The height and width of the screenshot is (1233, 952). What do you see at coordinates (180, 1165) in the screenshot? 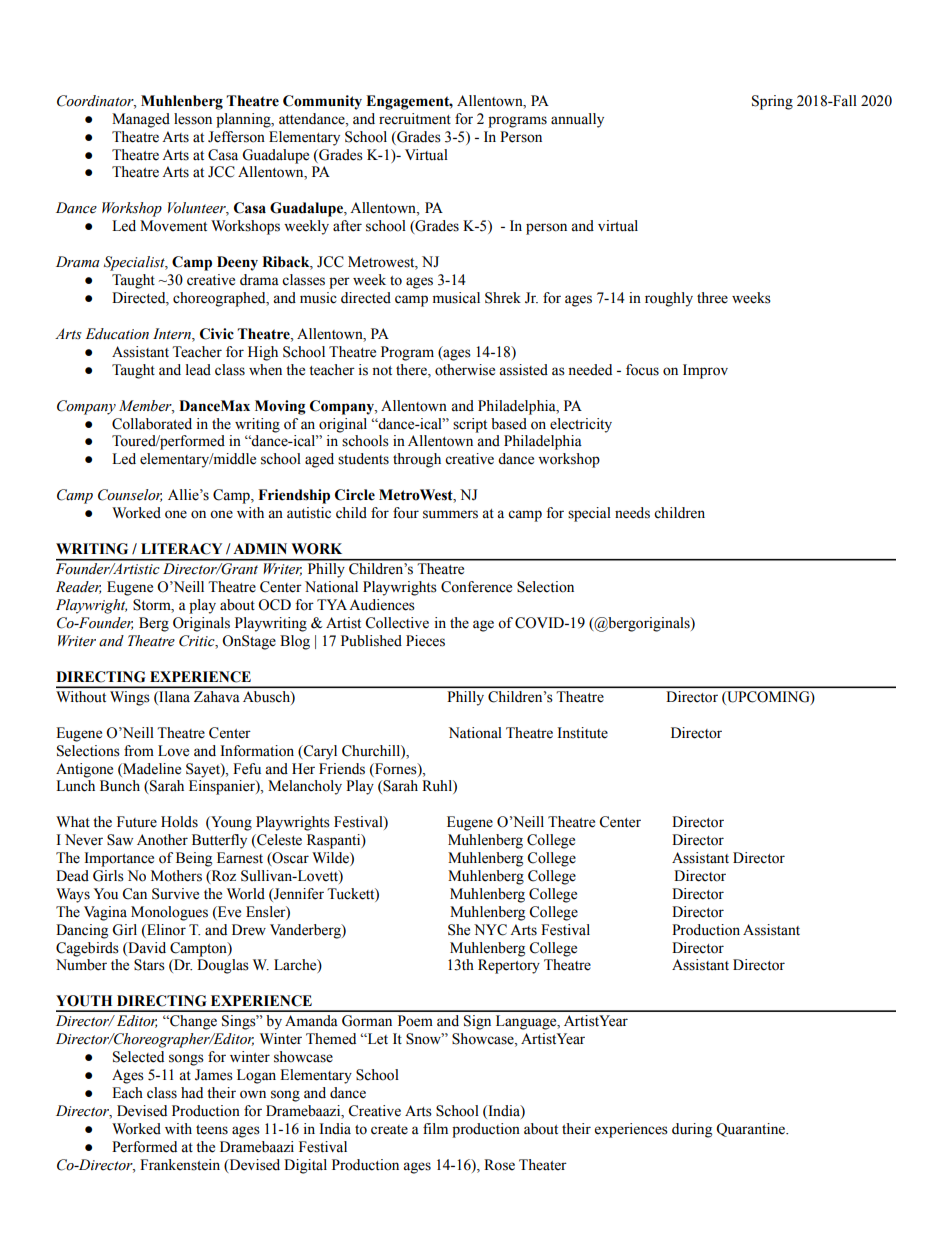
I see `Frankenstein` at bounding box center [180, 1165].
